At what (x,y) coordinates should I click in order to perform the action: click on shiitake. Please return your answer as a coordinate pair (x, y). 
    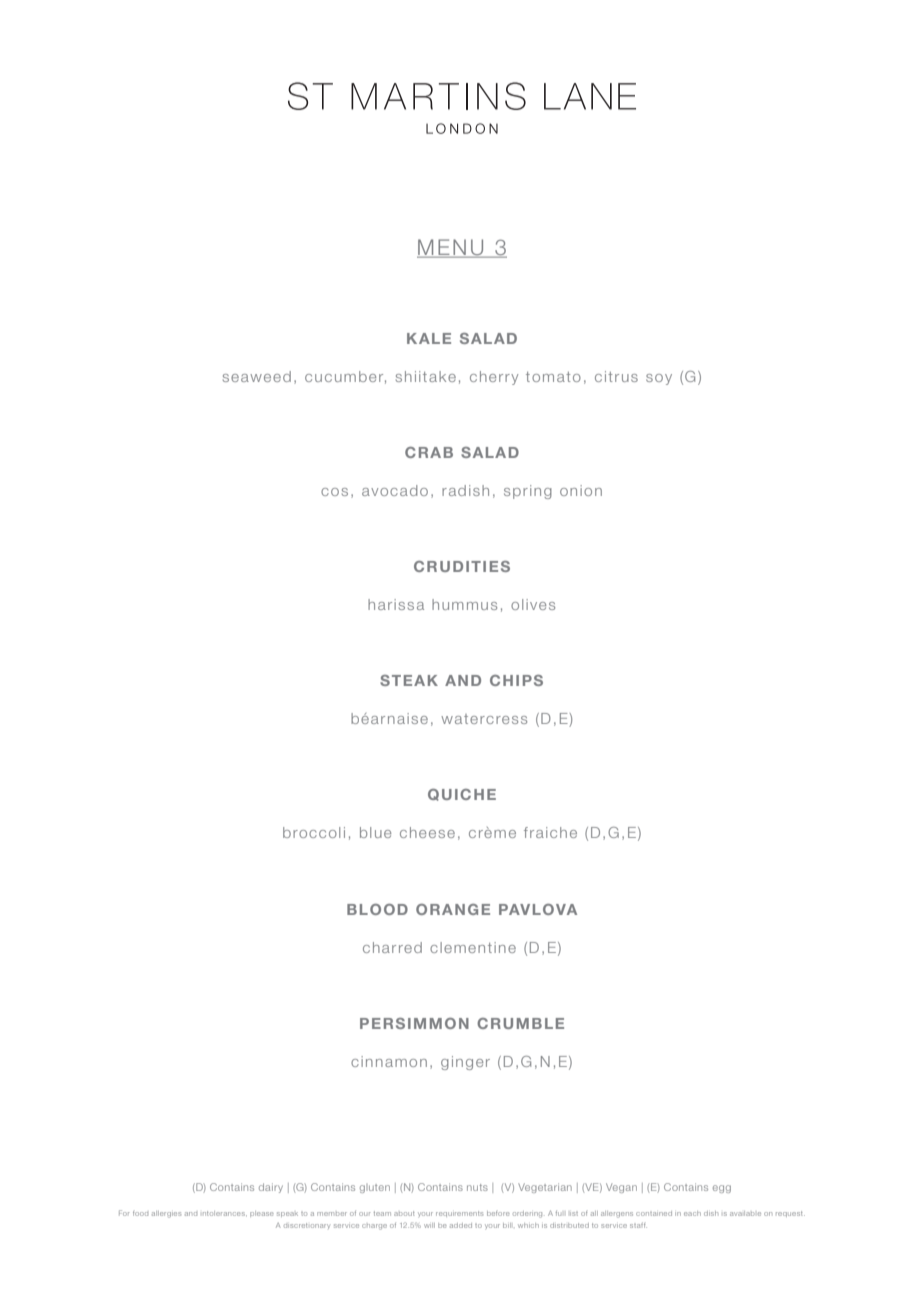
    Looking at the image, I should click on (426, 376).
